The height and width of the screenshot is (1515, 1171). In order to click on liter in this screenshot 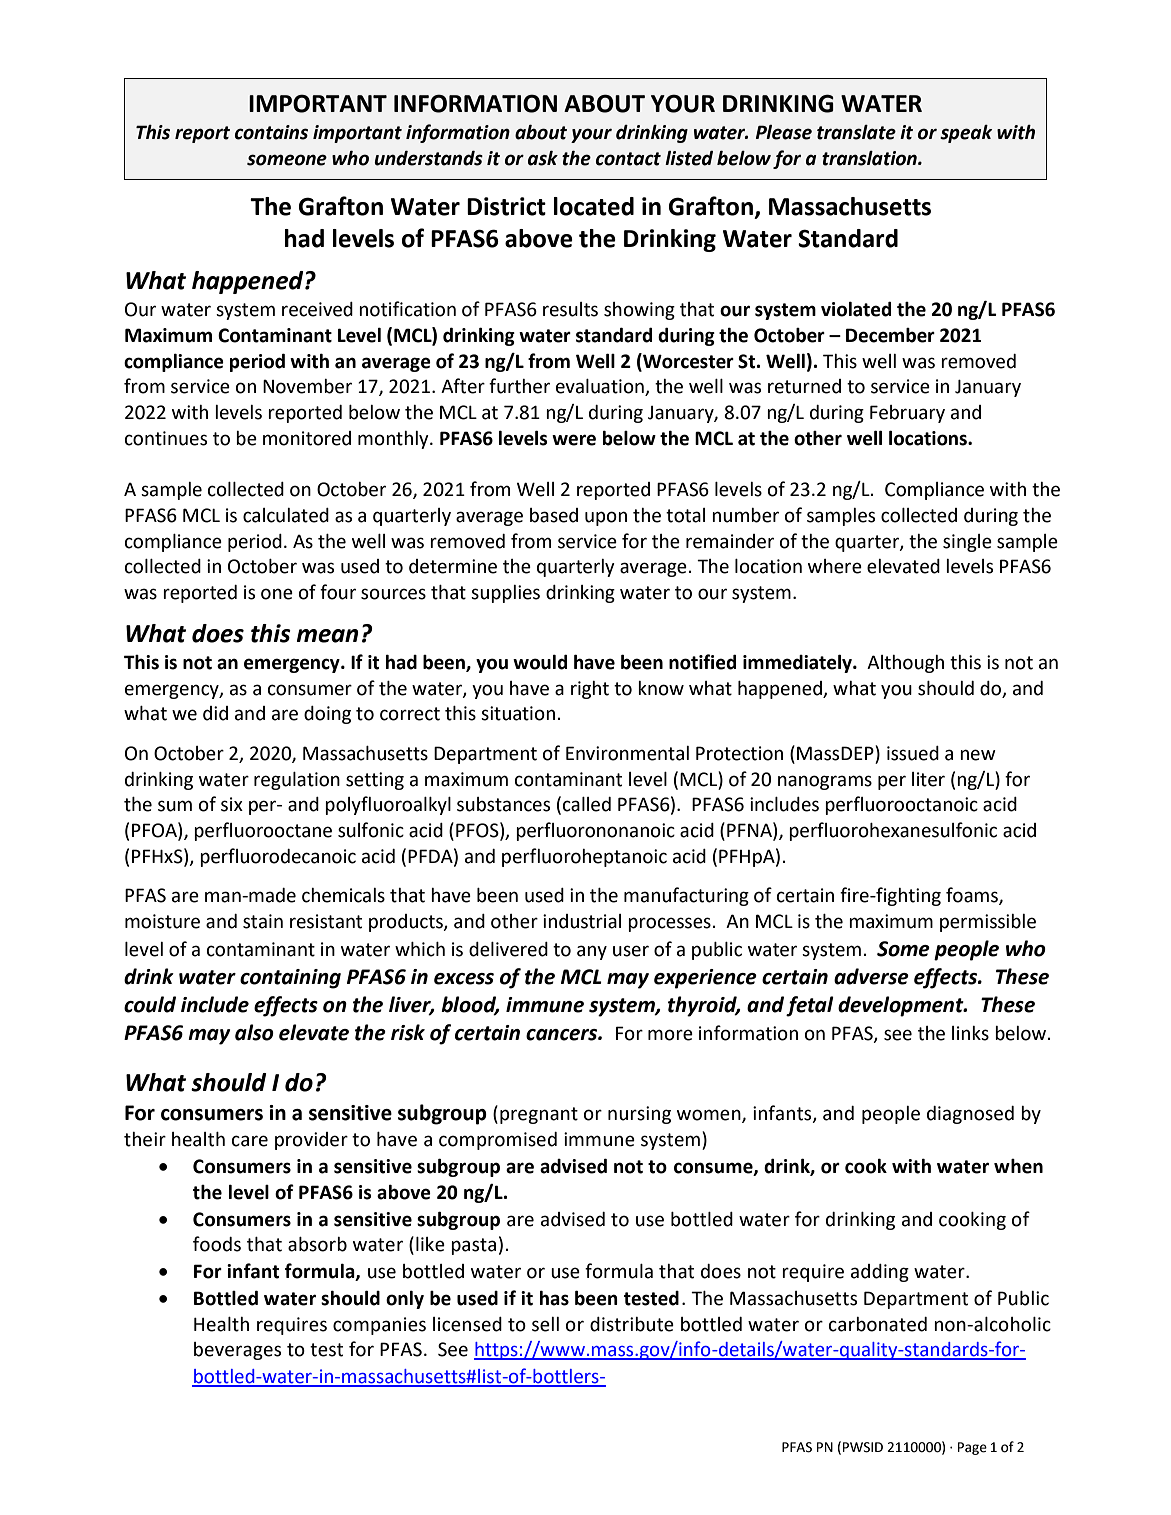, I will do `click(928, 779)`.
